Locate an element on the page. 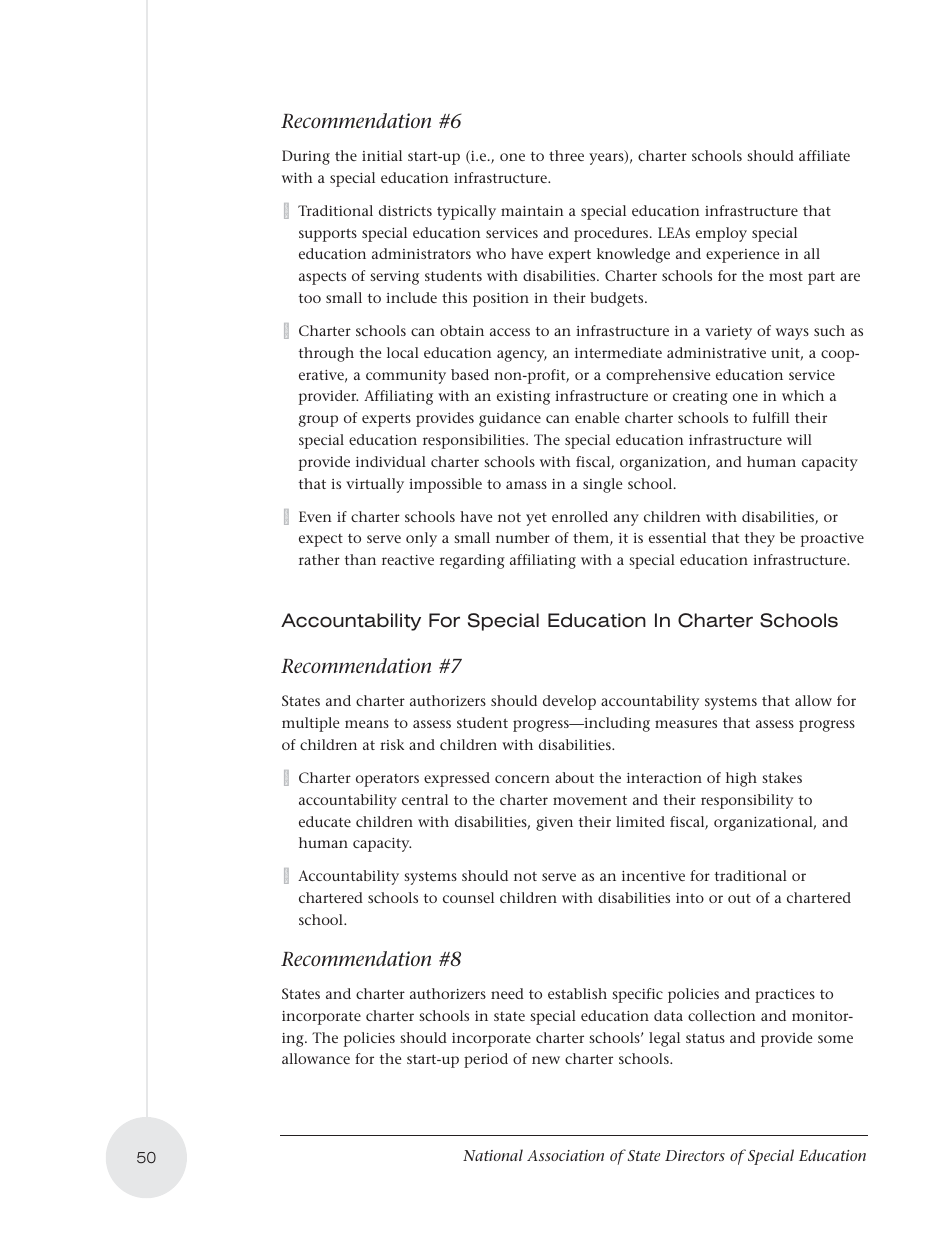  affiliate is located at coordinates (824, 155).
